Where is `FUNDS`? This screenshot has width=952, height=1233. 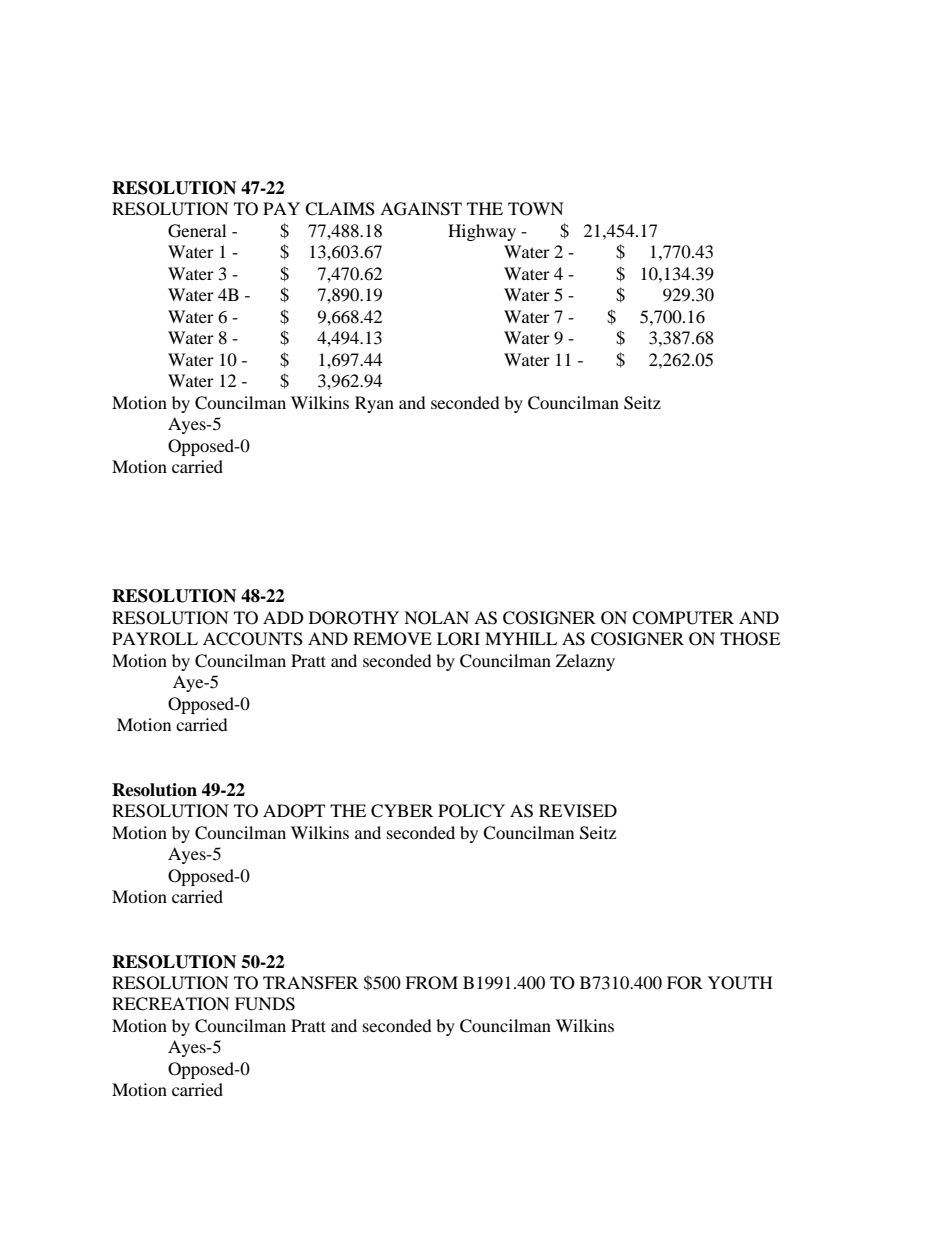 FUNDS is located at coordinates (265, 1004).
